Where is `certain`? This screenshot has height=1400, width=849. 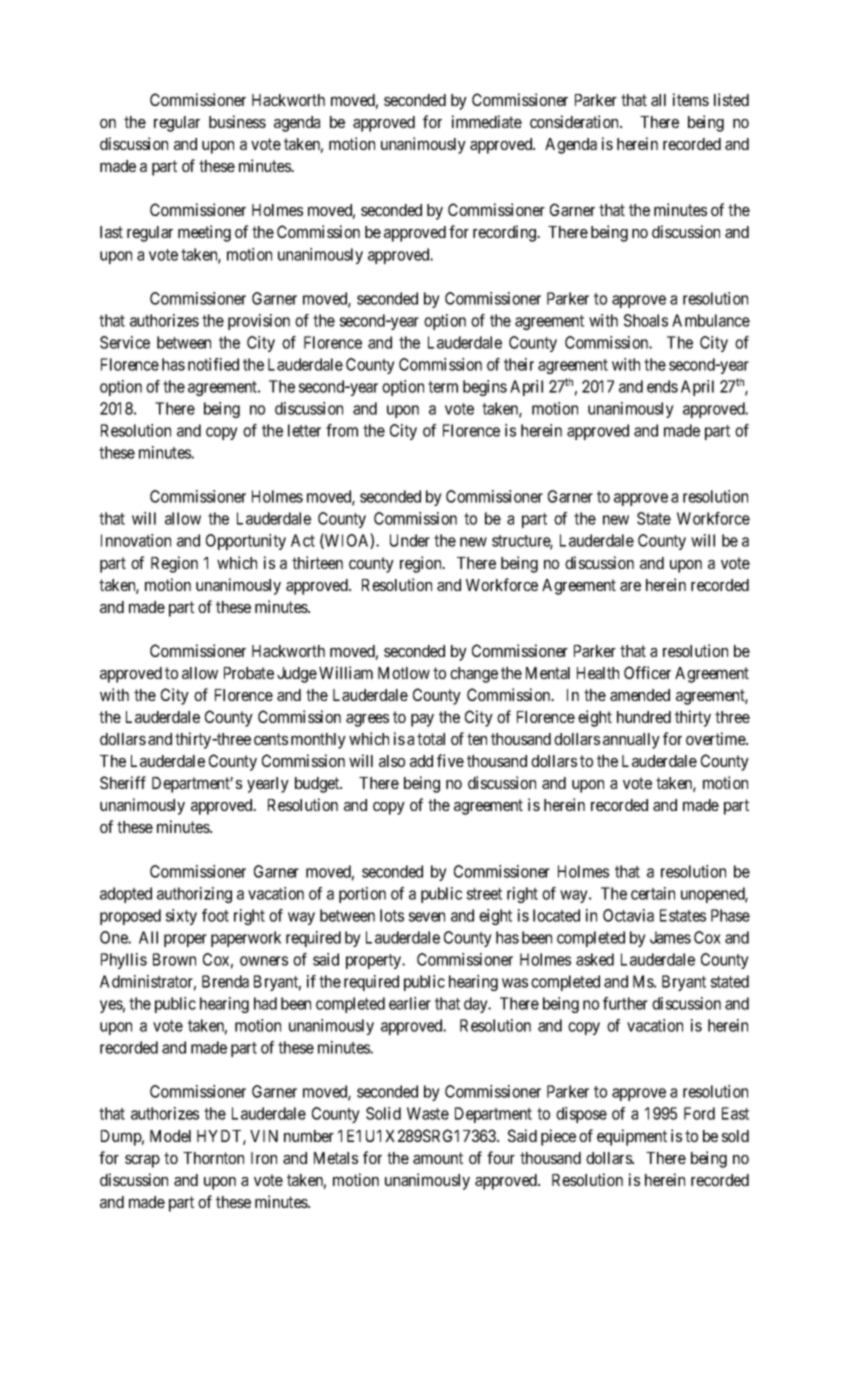 certain is located at coordinates (653, 893).
